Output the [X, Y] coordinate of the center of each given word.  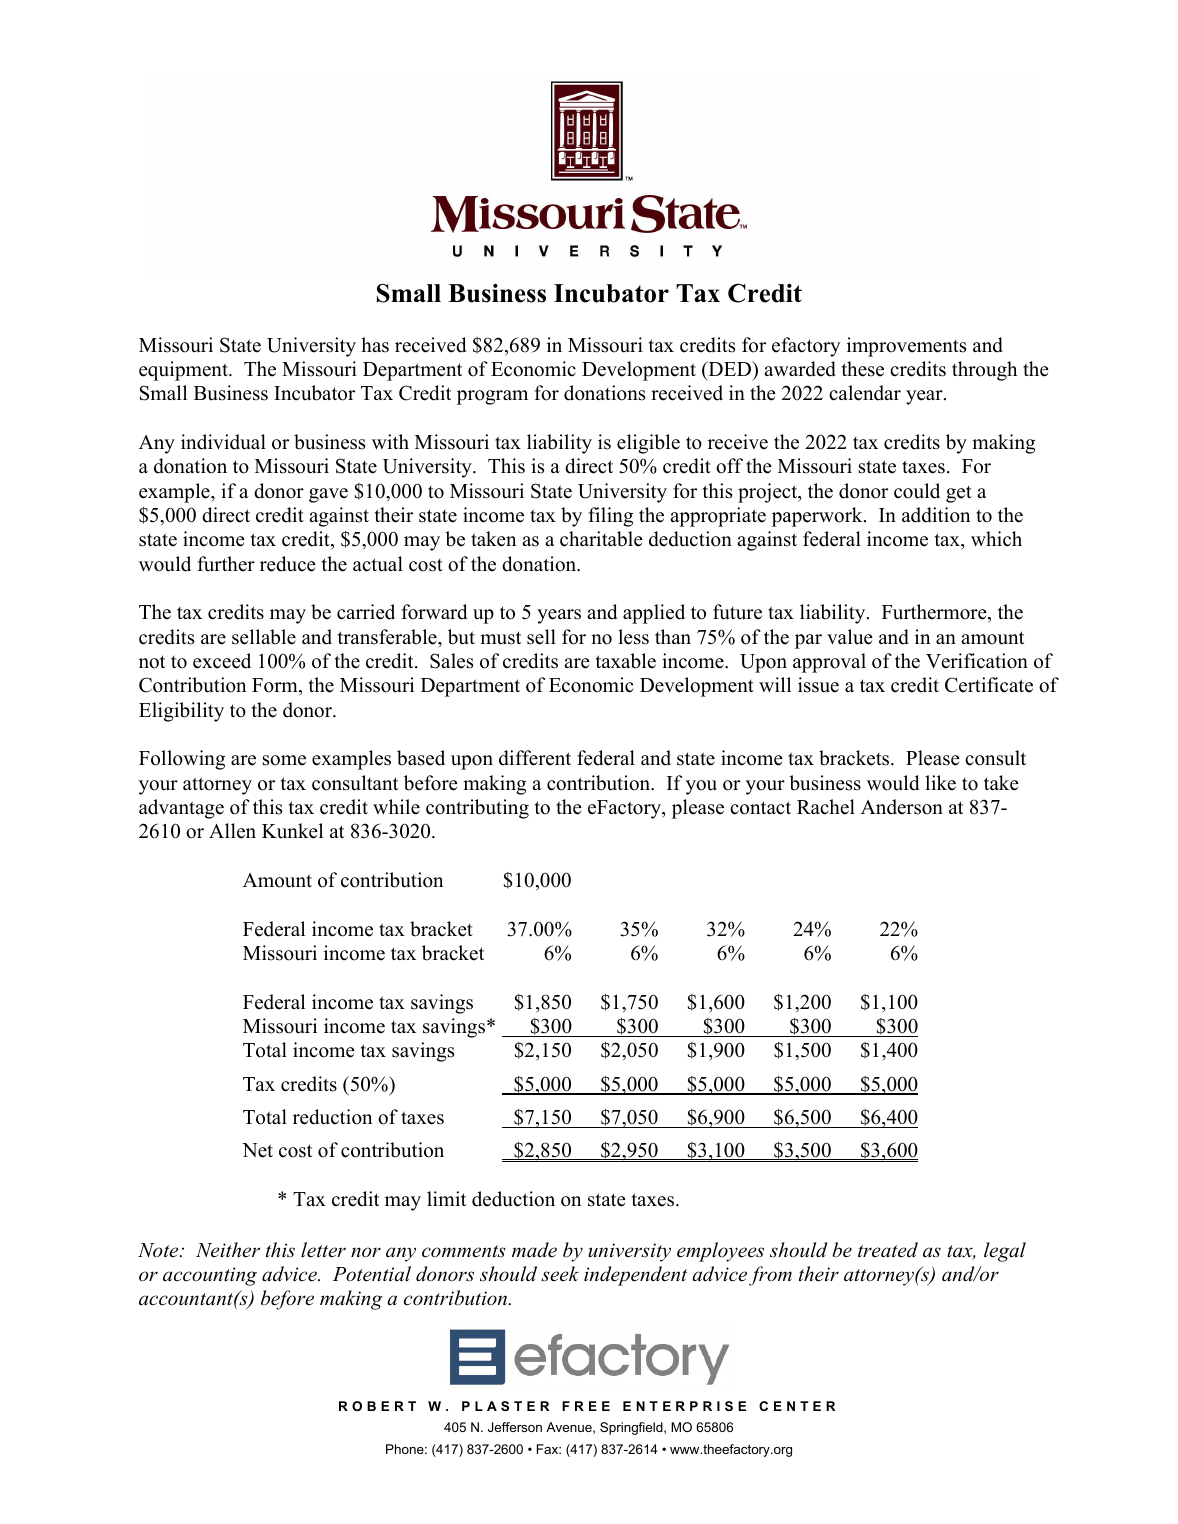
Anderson [902, 807]
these [863, 369]
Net [257, 1150]
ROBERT [377, 1406]
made [534, 1250]
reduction [332, 1117]
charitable [601, 539]
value [850, 637]
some [284, 760]
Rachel [826, 807]
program [492, 397]
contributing [477, 809]
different [535, 758]
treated [888, 1249]
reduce [288, 564]
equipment [184, 371]
